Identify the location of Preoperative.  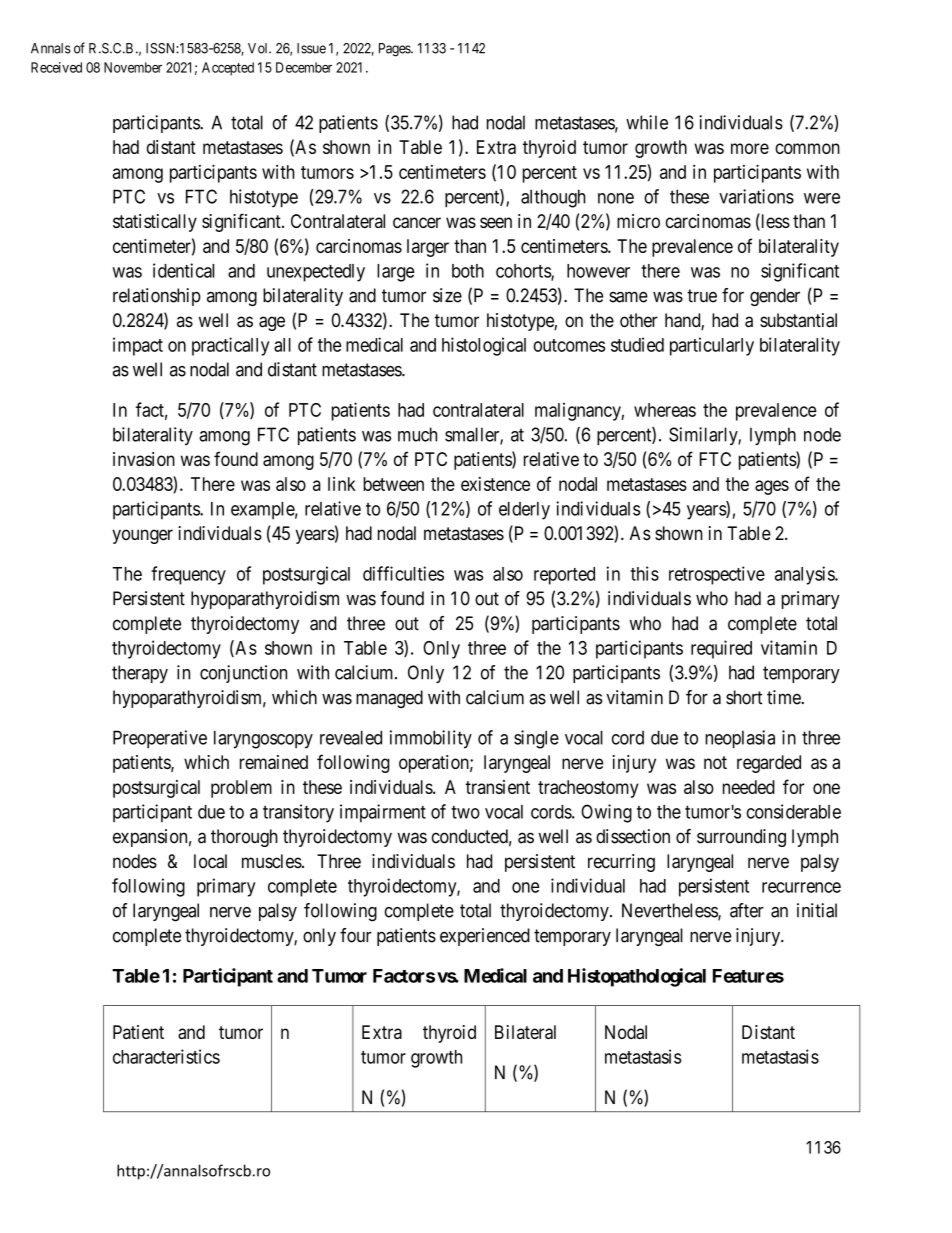
(160, 739).
